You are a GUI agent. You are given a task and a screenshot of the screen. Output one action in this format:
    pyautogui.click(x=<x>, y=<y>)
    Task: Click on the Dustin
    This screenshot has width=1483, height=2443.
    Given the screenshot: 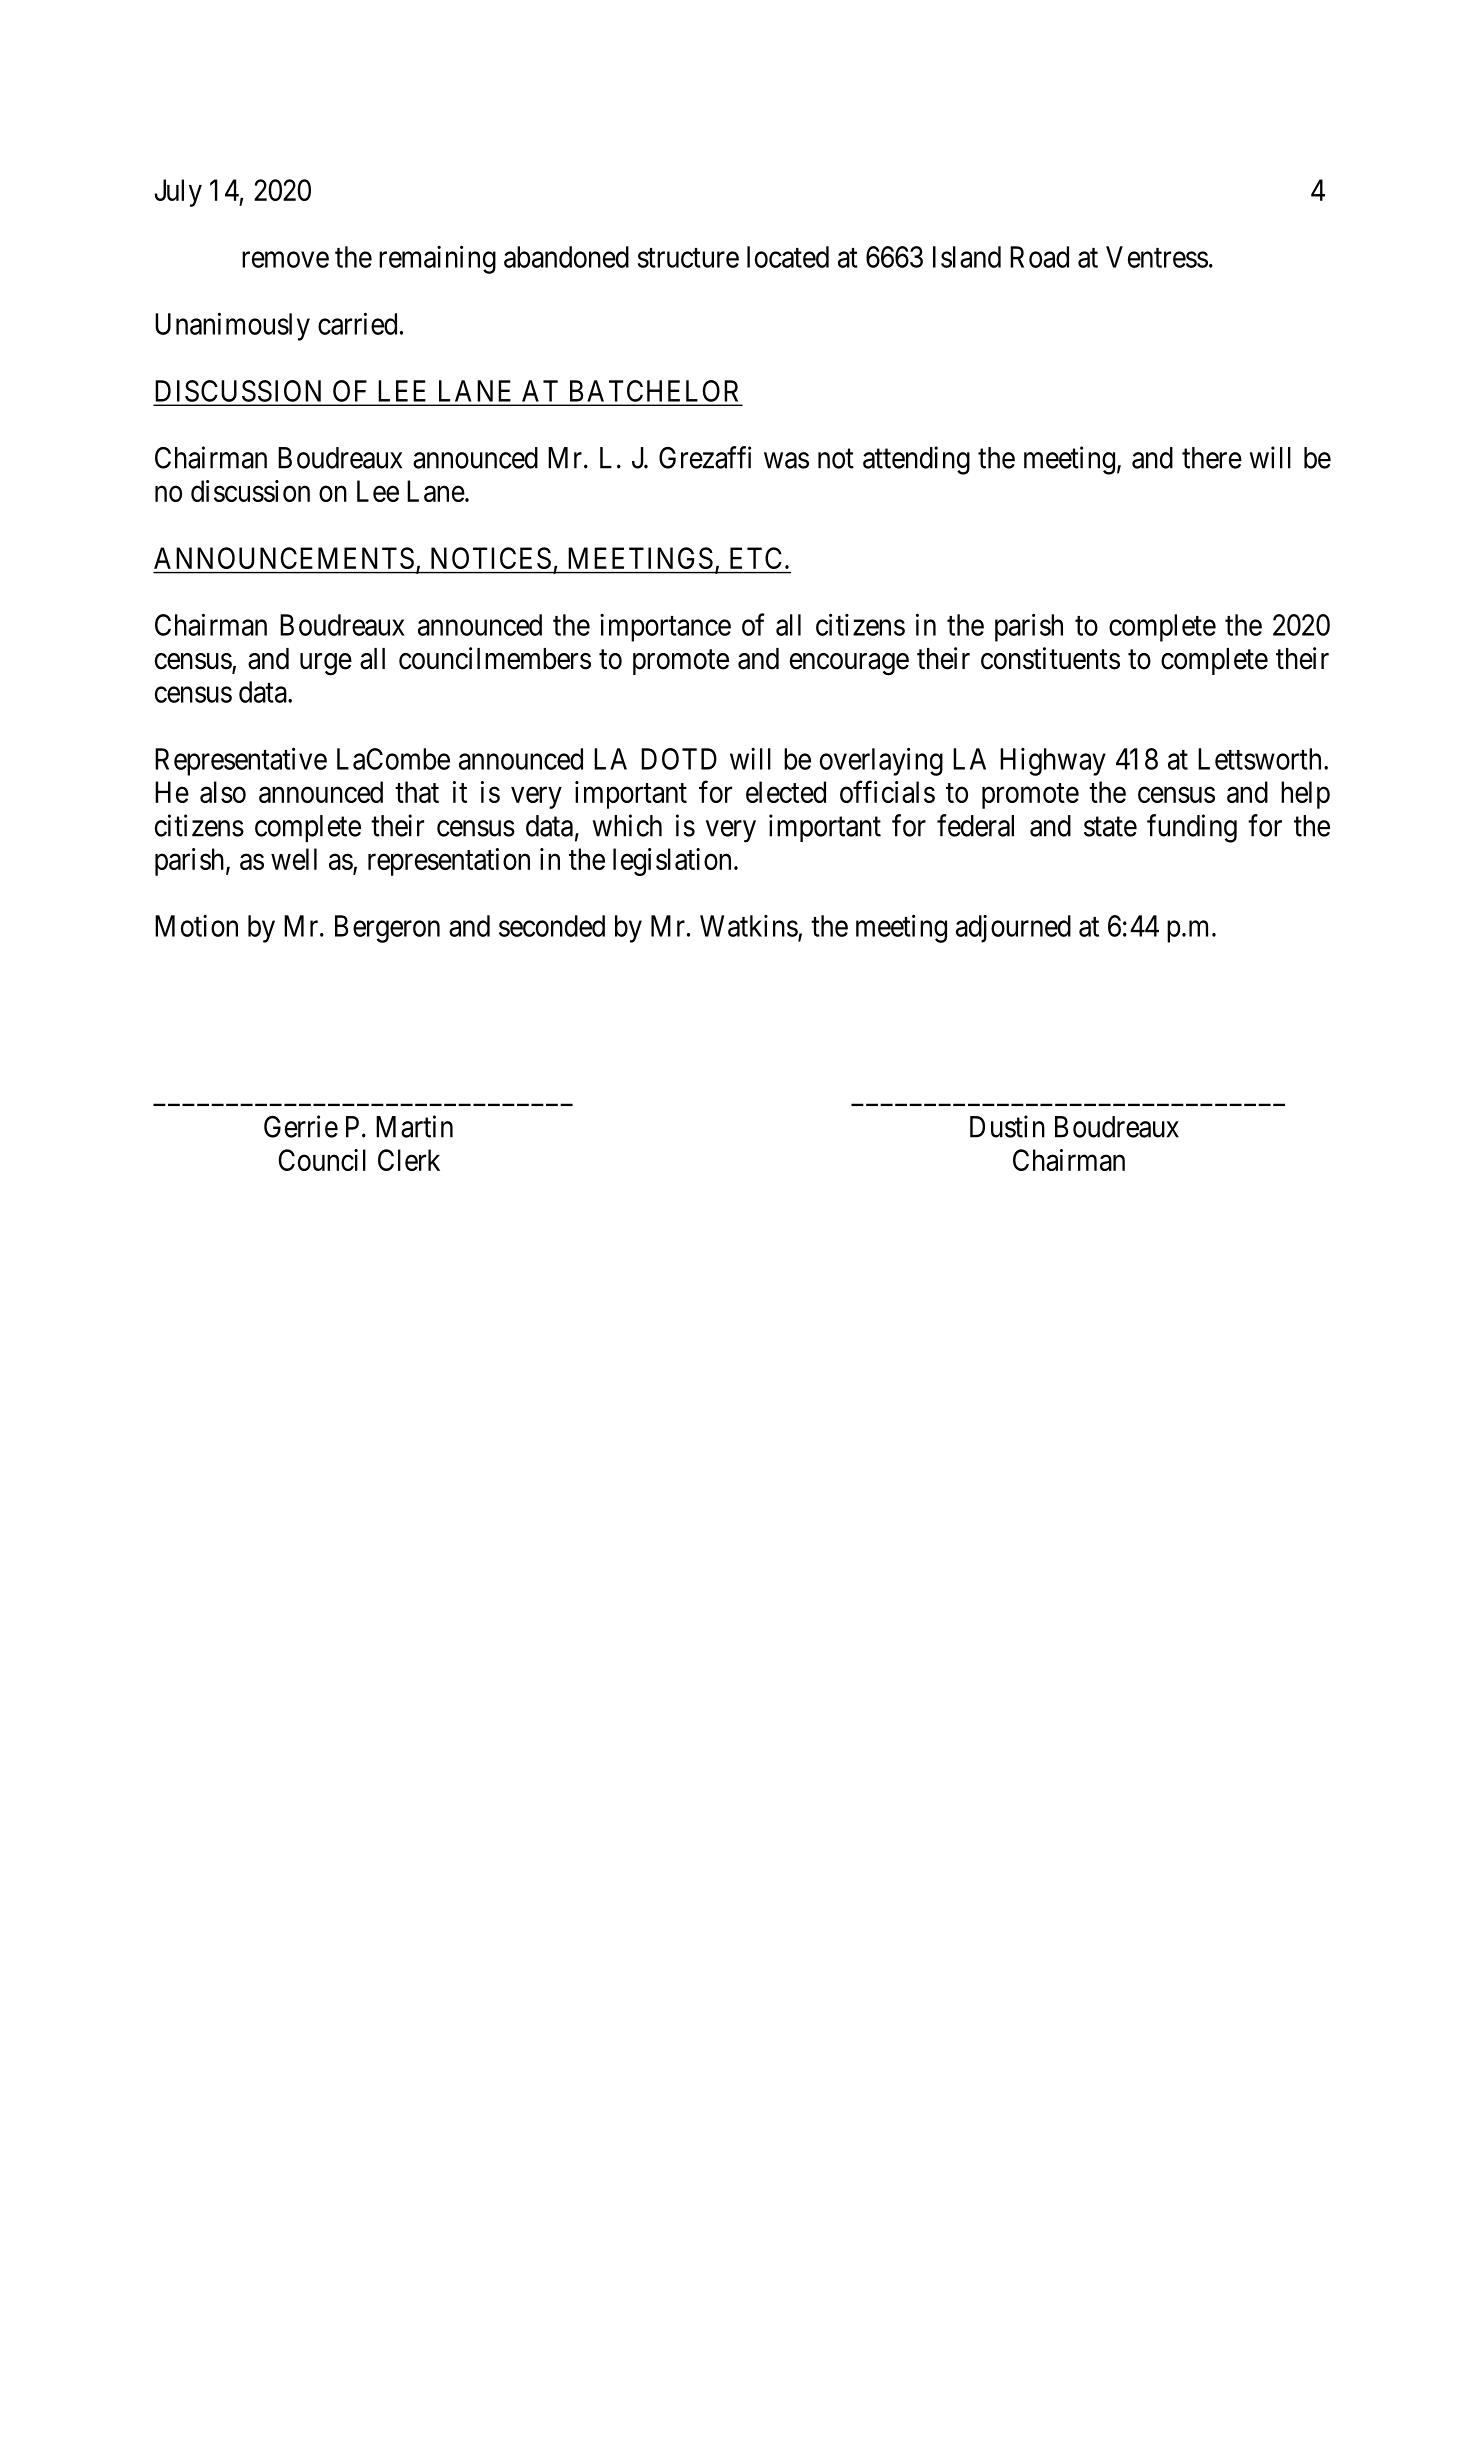 What is the action you would take?
    pyautogui.click(x=1007, y=1126)
